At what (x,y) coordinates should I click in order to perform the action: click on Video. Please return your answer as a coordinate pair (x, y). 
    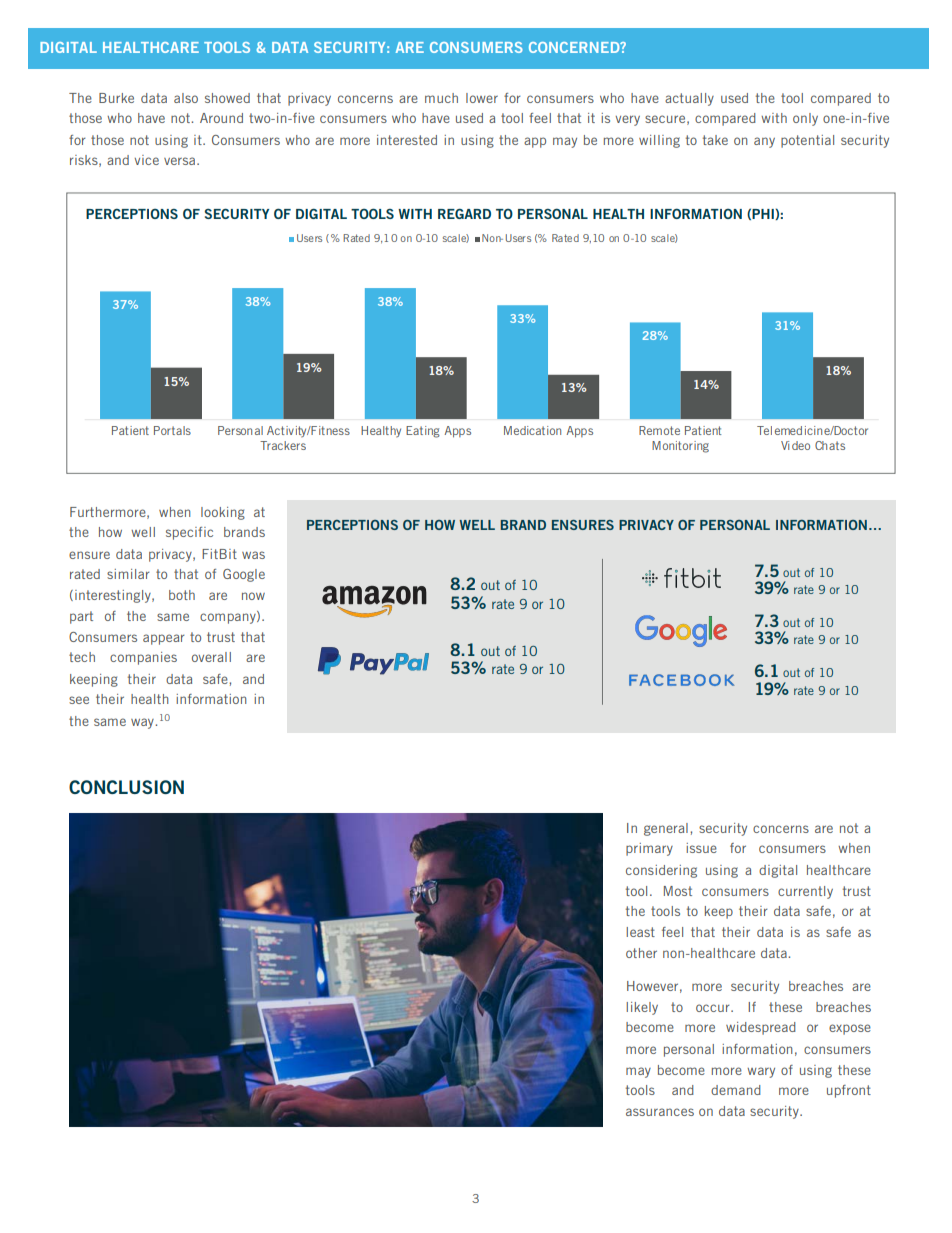
    Looking at the image, I should click on (795, 445).
